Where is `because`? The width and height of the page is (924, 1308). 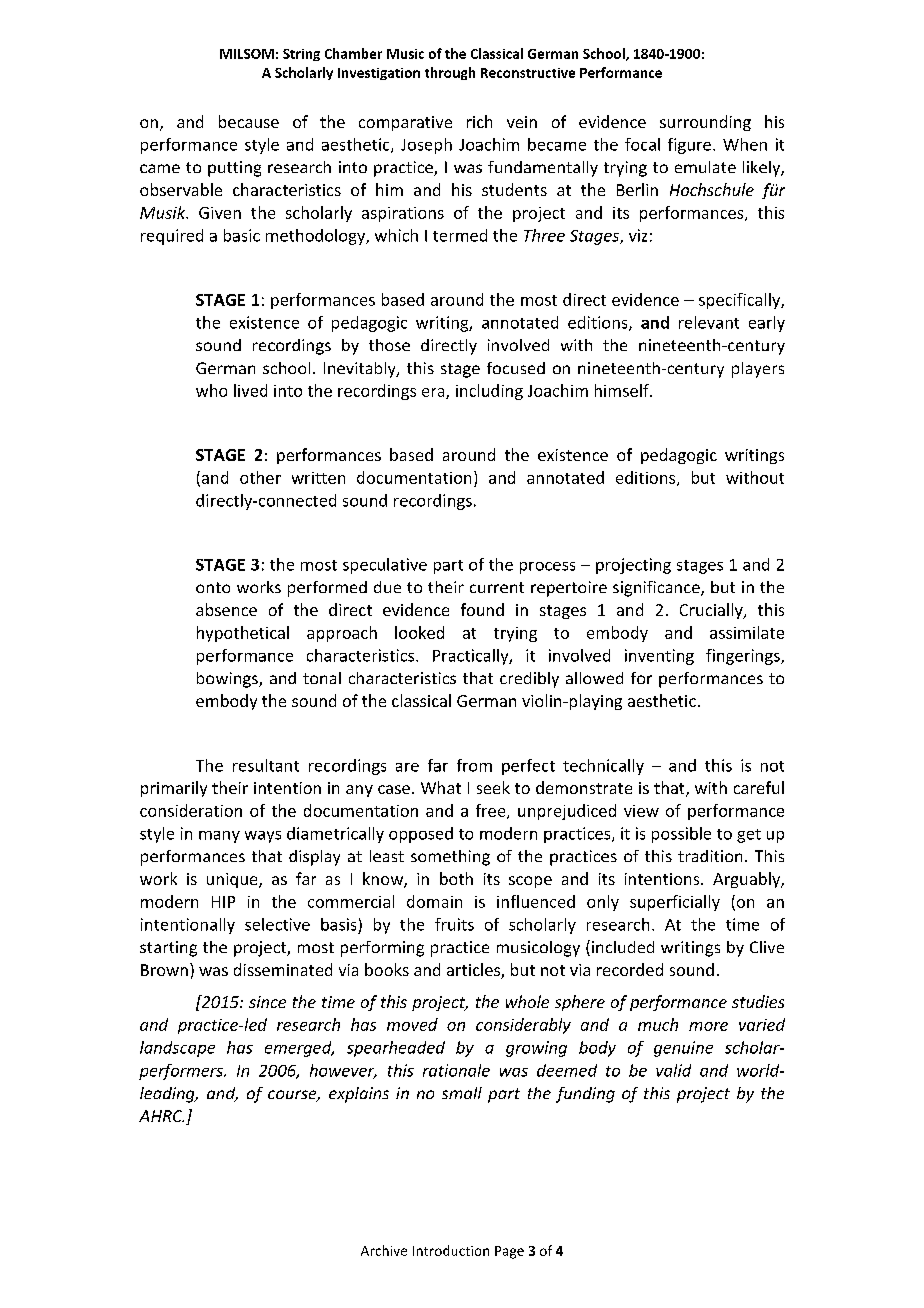 because is located at coordinates (249, 121).
